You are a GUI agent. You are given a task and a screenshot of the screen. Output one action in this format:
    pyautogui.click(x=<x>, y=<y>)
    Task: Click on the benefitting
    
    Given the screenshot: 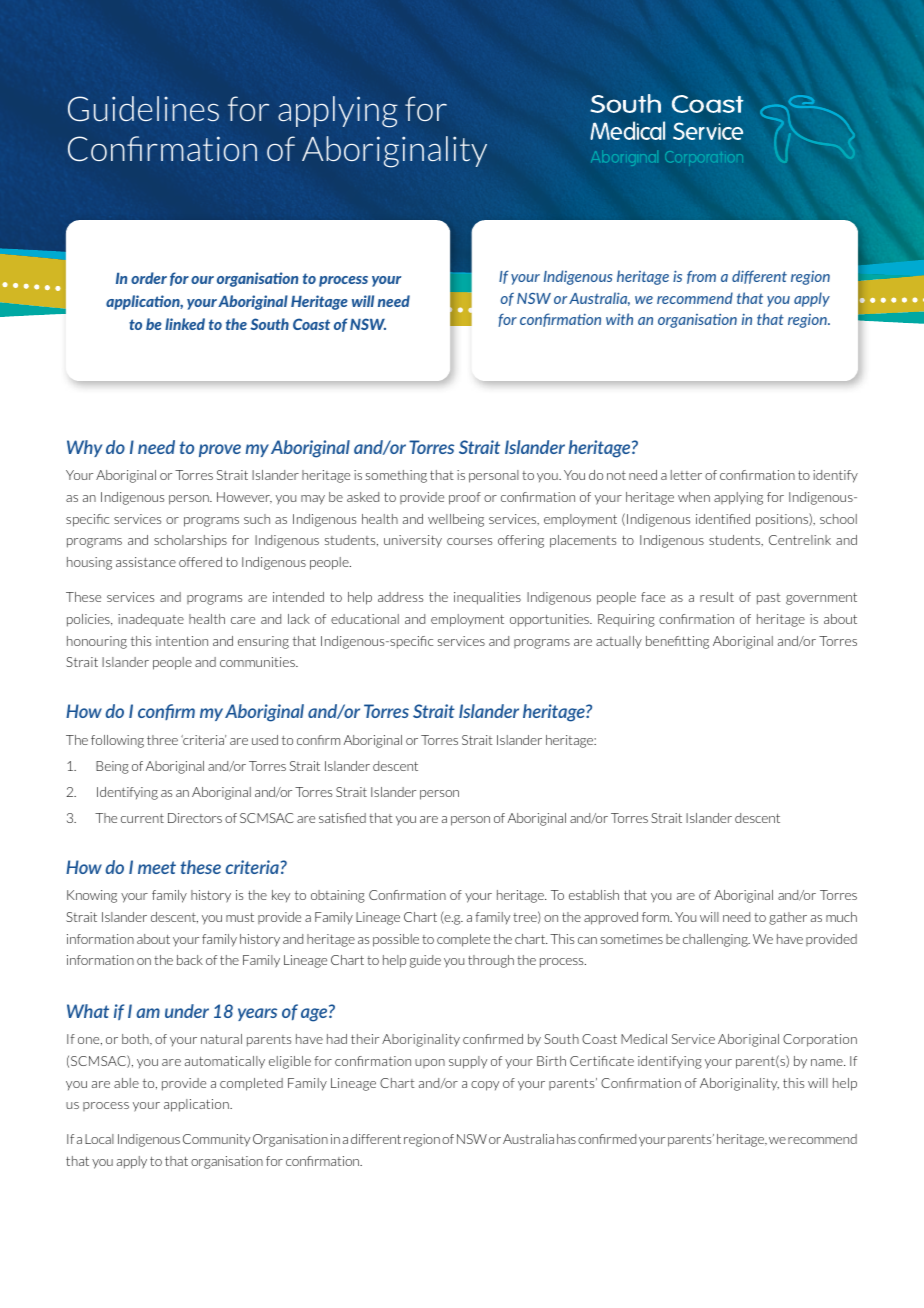 What is the action you would take?
    pyautogui.click(x=677, y=642)
